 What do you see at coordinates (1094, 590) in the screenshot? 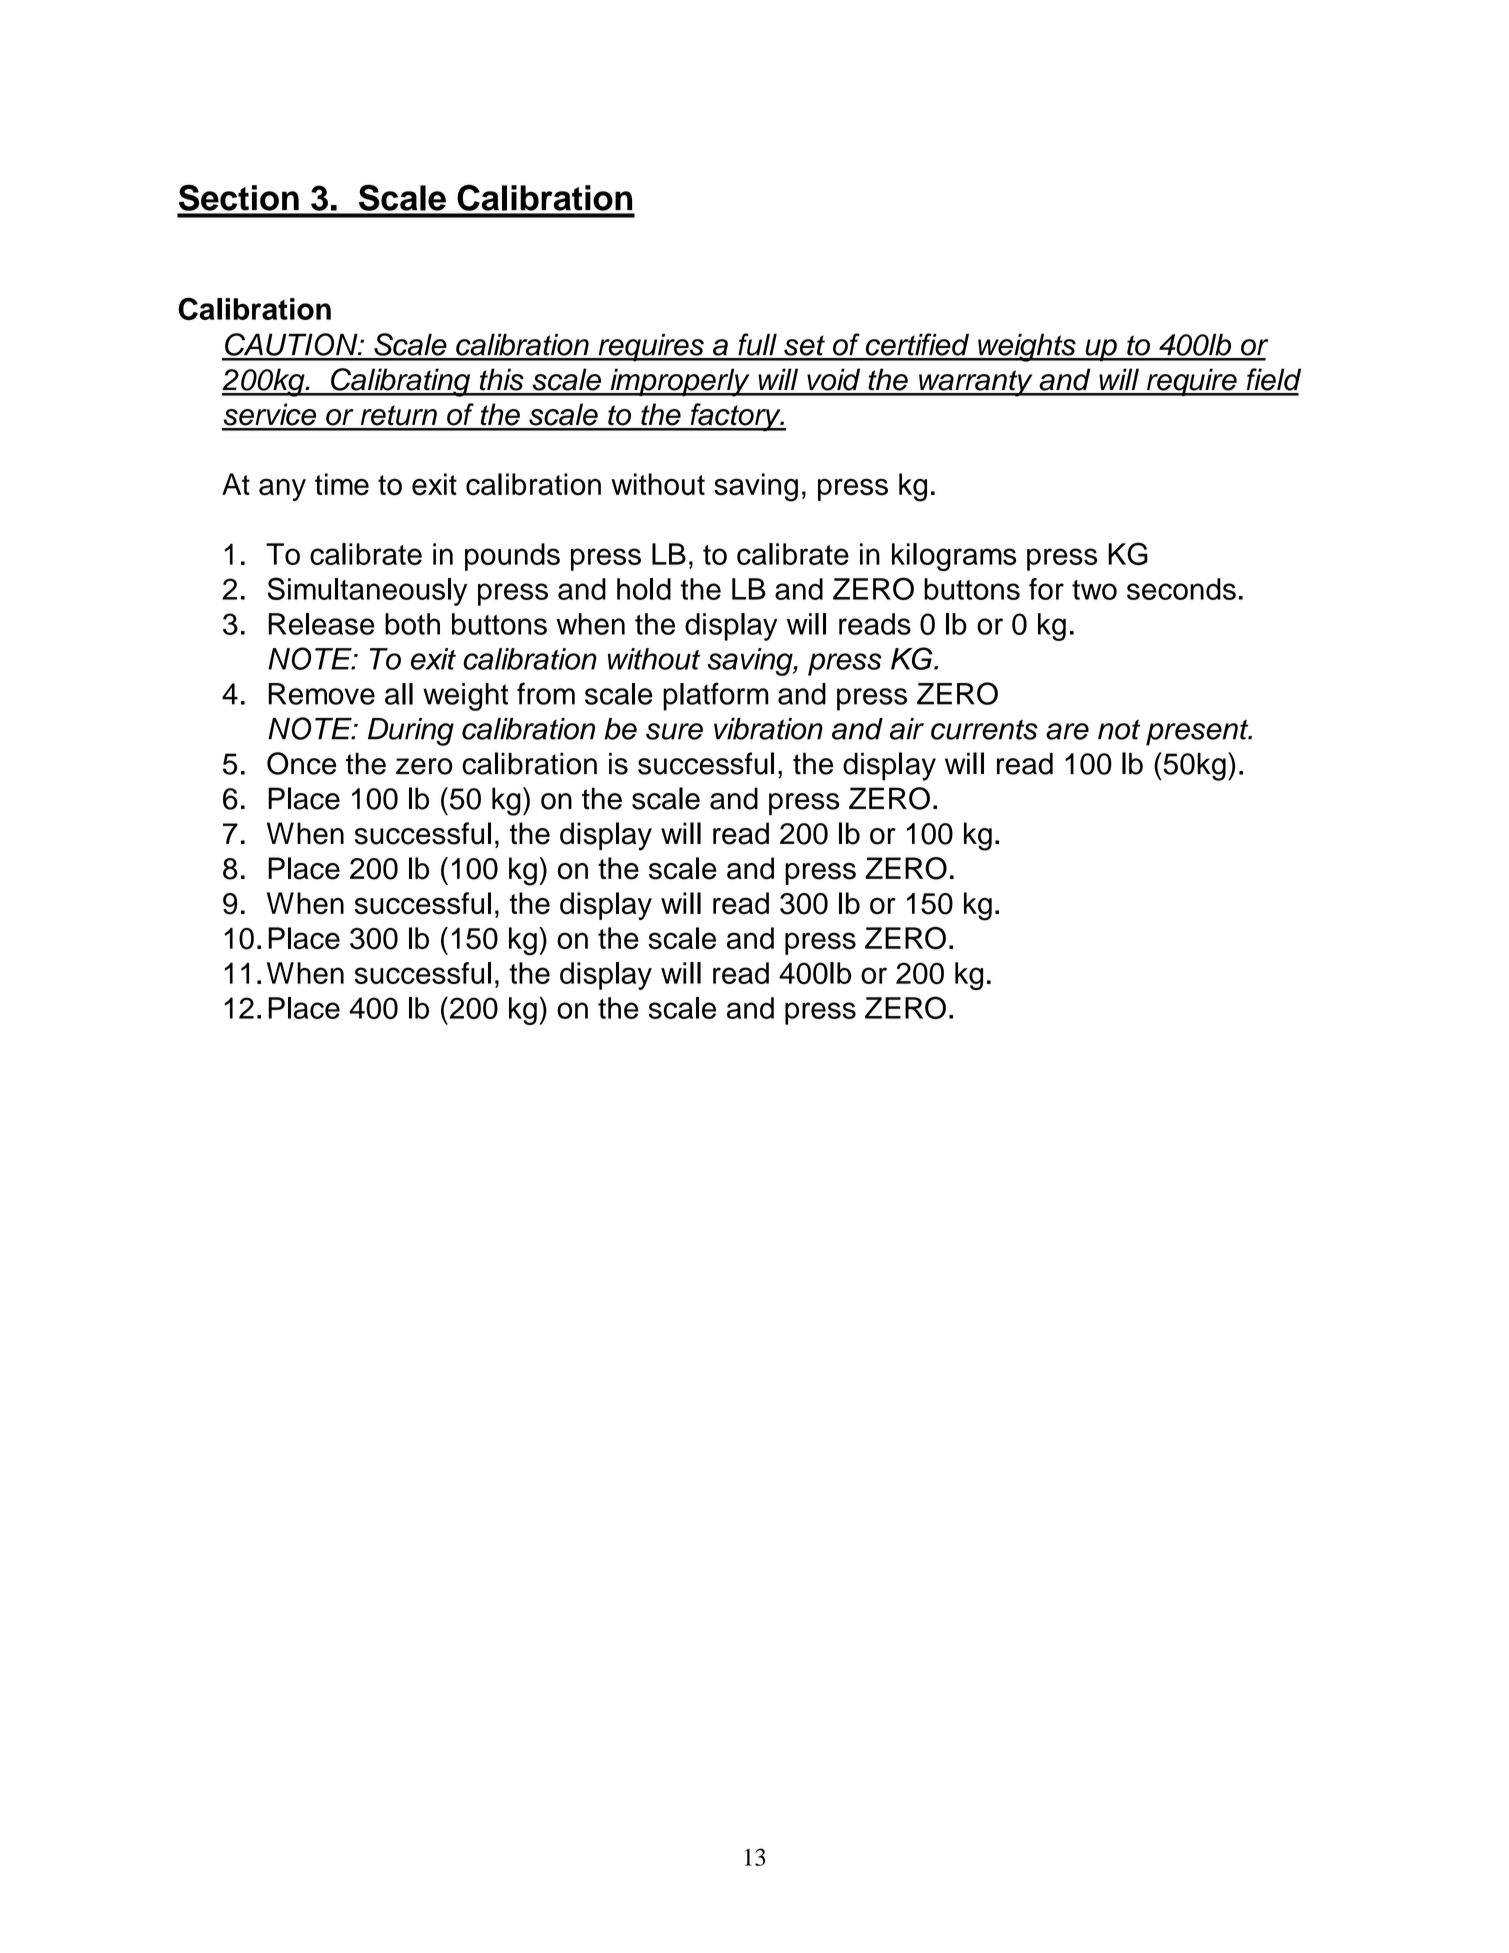
I see `two` at bounding box center [1094, 590].
